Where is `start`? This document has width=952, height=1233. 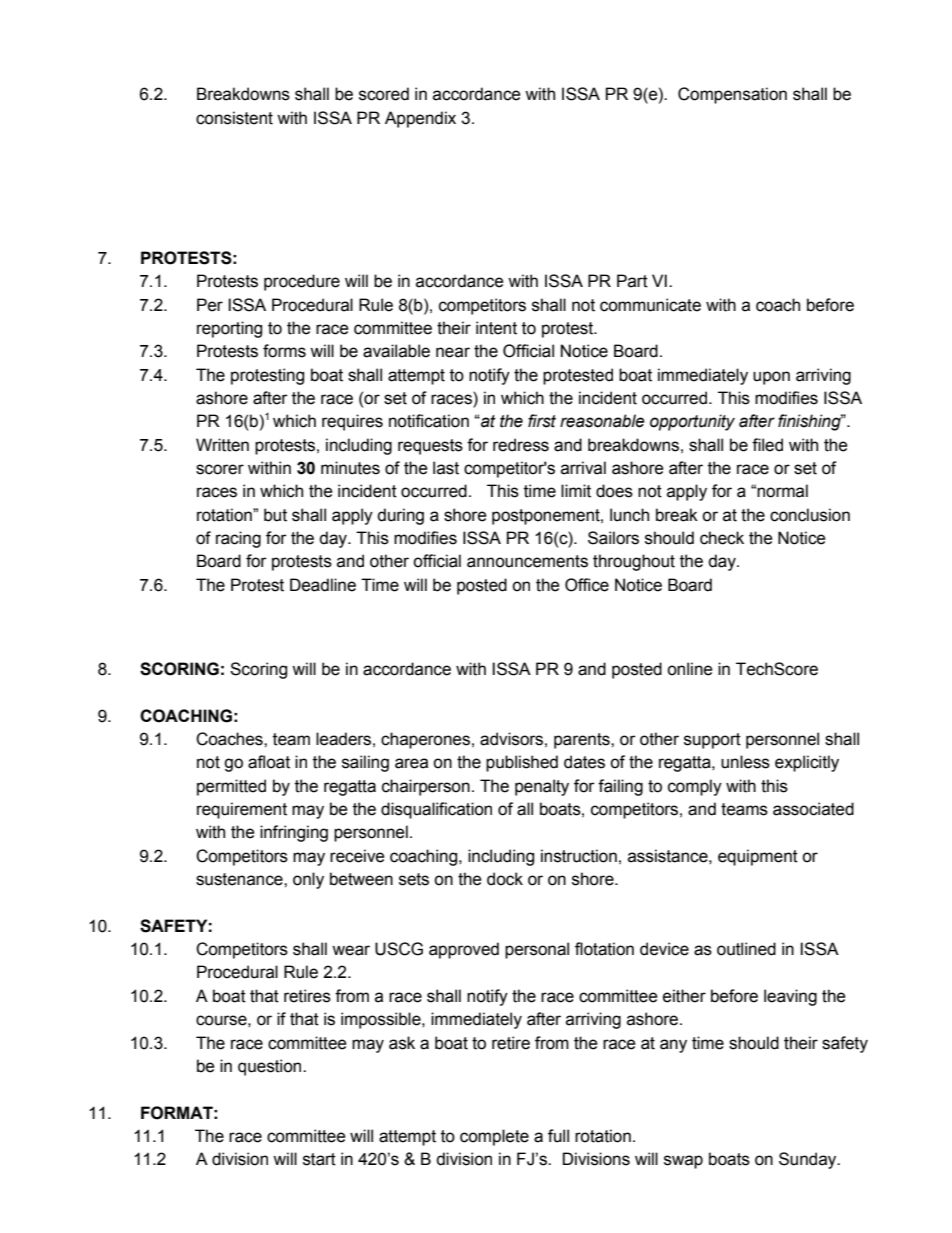 start is located at coordinates (319, 1159).
